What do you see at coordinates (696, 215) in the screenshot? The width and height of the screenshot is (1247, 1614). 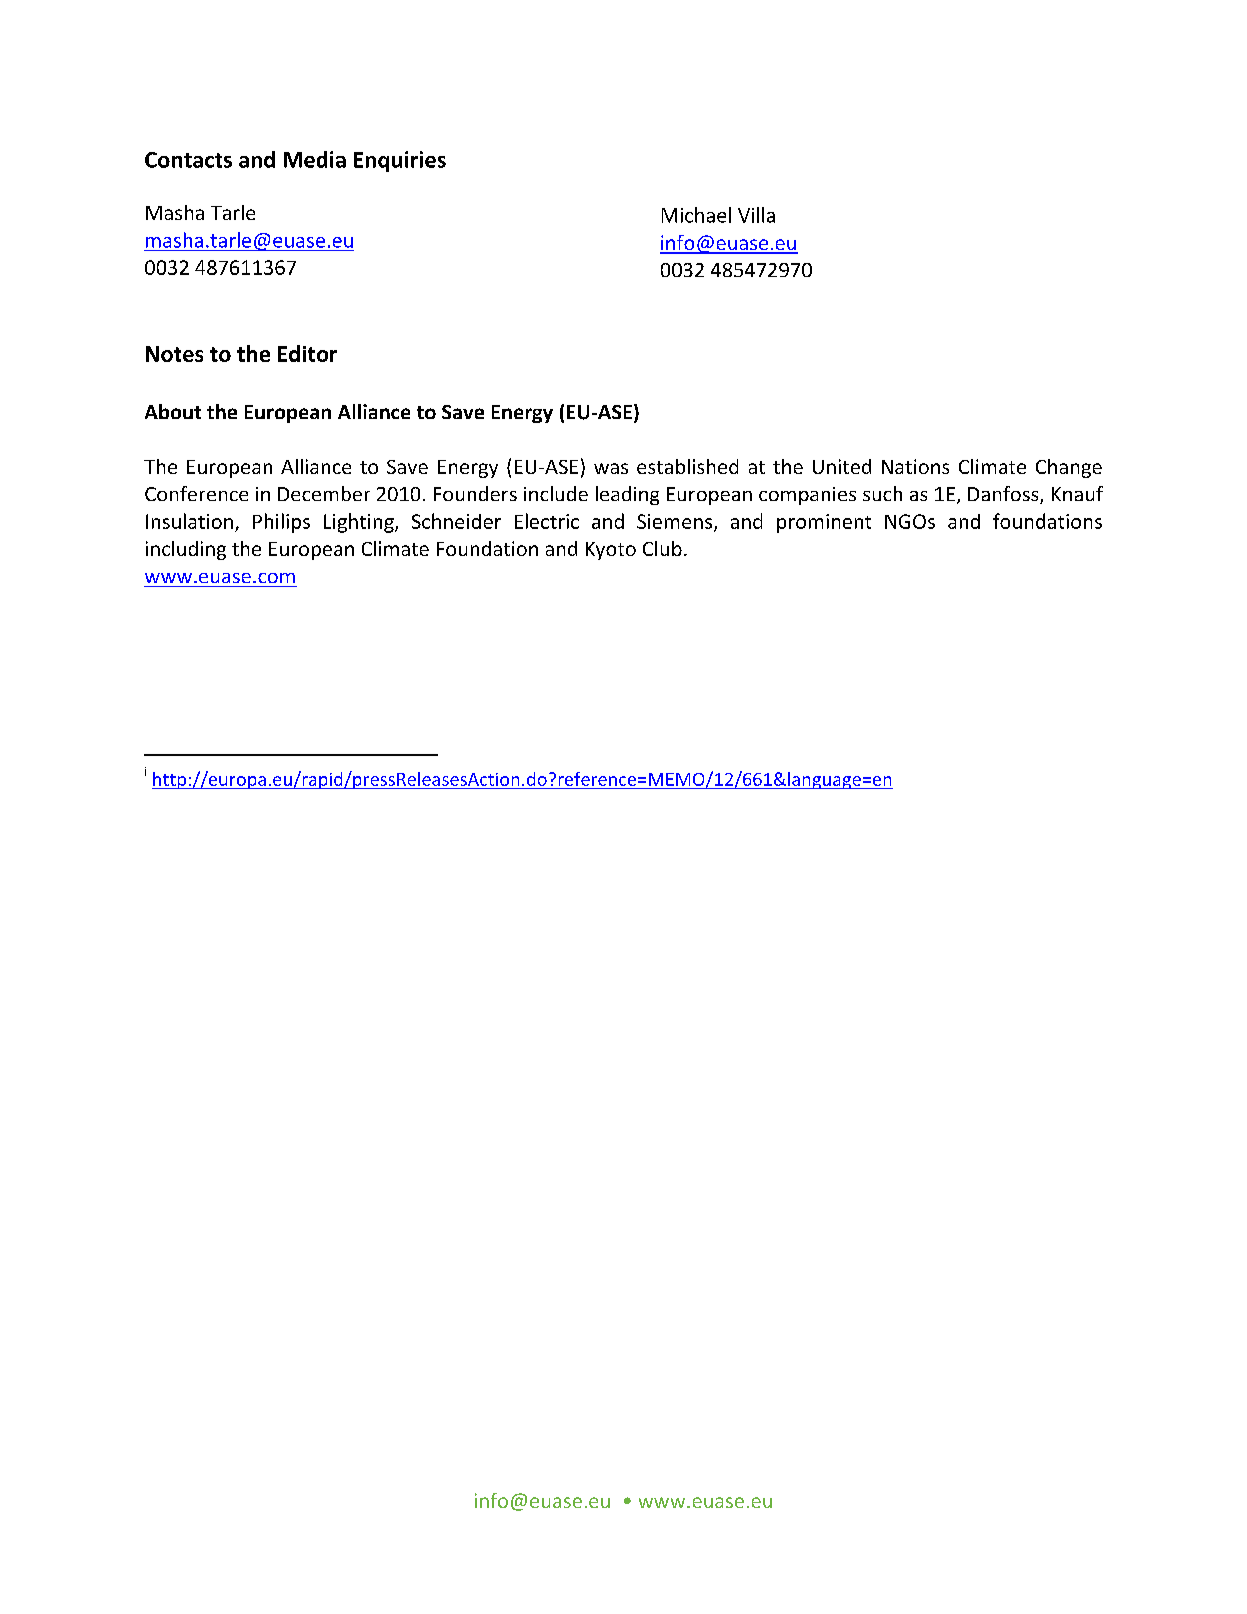 I see `Michael` at bounding box center [696, 215].
